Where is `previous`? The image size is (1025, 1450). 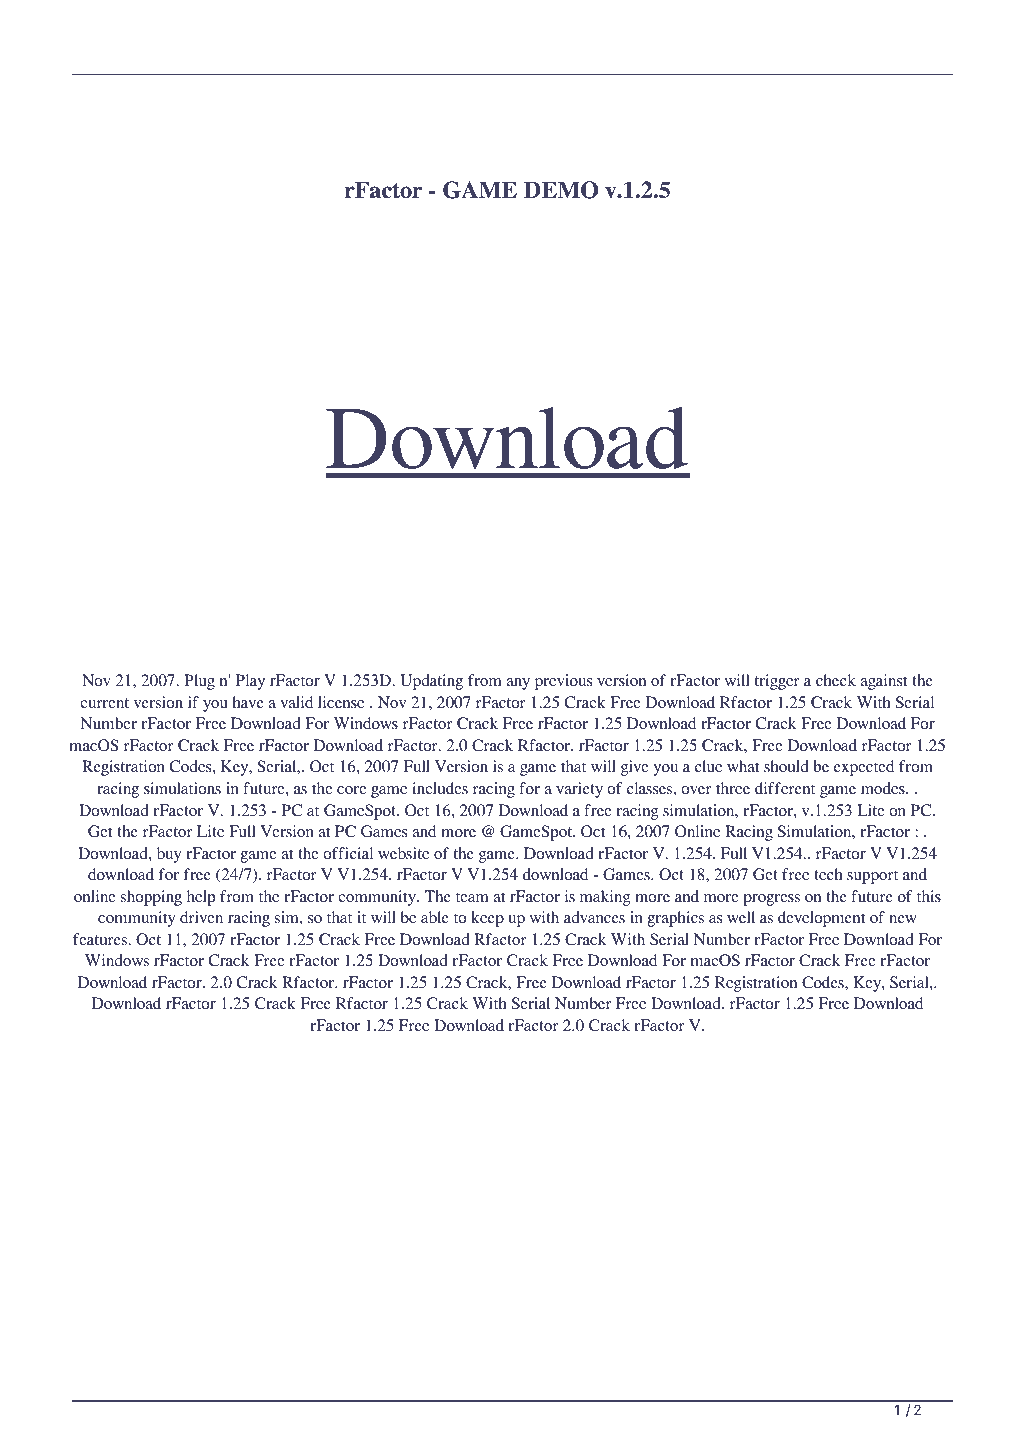 previous is located at coordinates (563, 682).
